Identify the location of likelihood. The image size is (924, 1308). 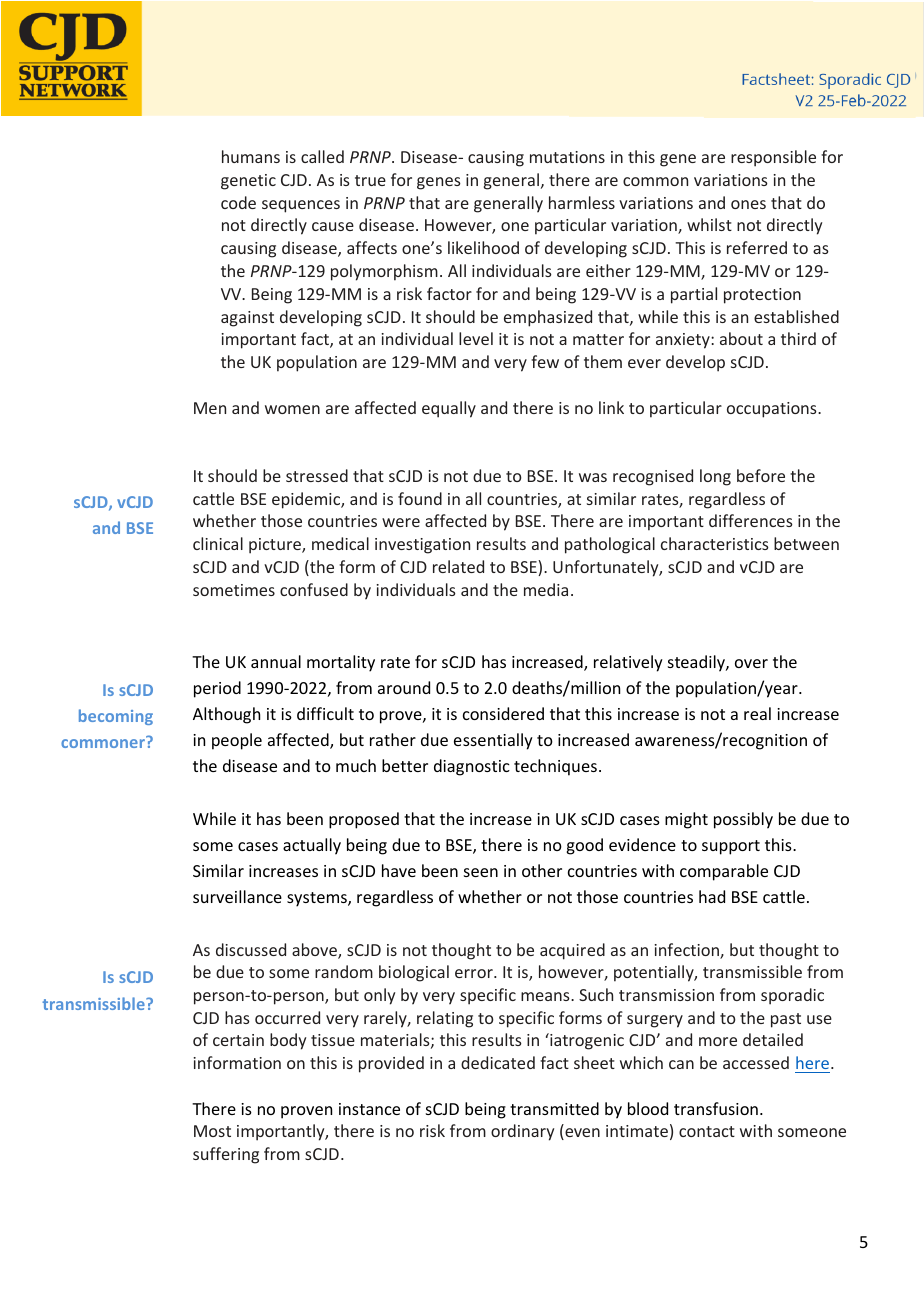
(483, 247).
